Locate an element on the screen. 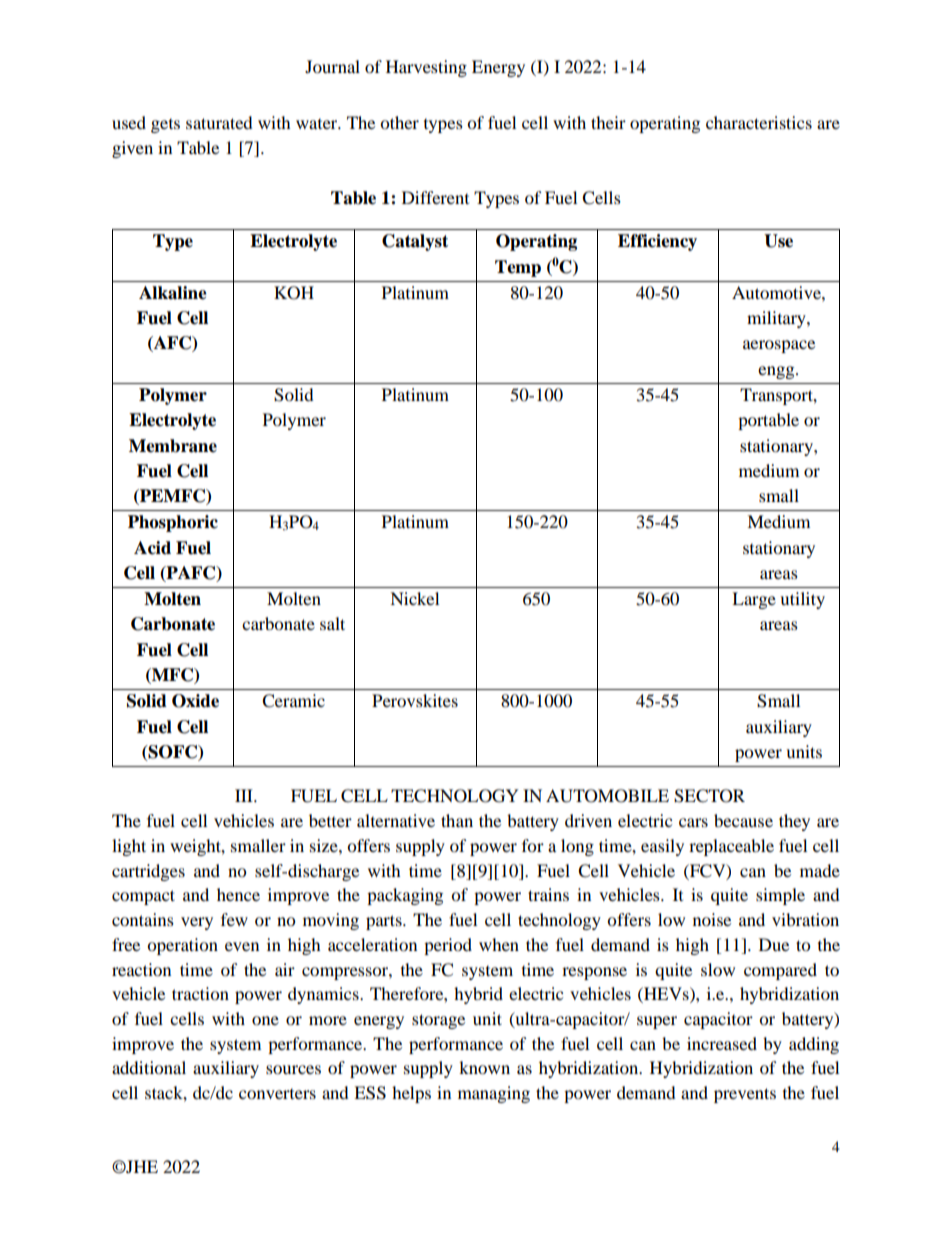 This screenshot has width=952, height=1233. aerospace is located at coordinates (779, 346).
